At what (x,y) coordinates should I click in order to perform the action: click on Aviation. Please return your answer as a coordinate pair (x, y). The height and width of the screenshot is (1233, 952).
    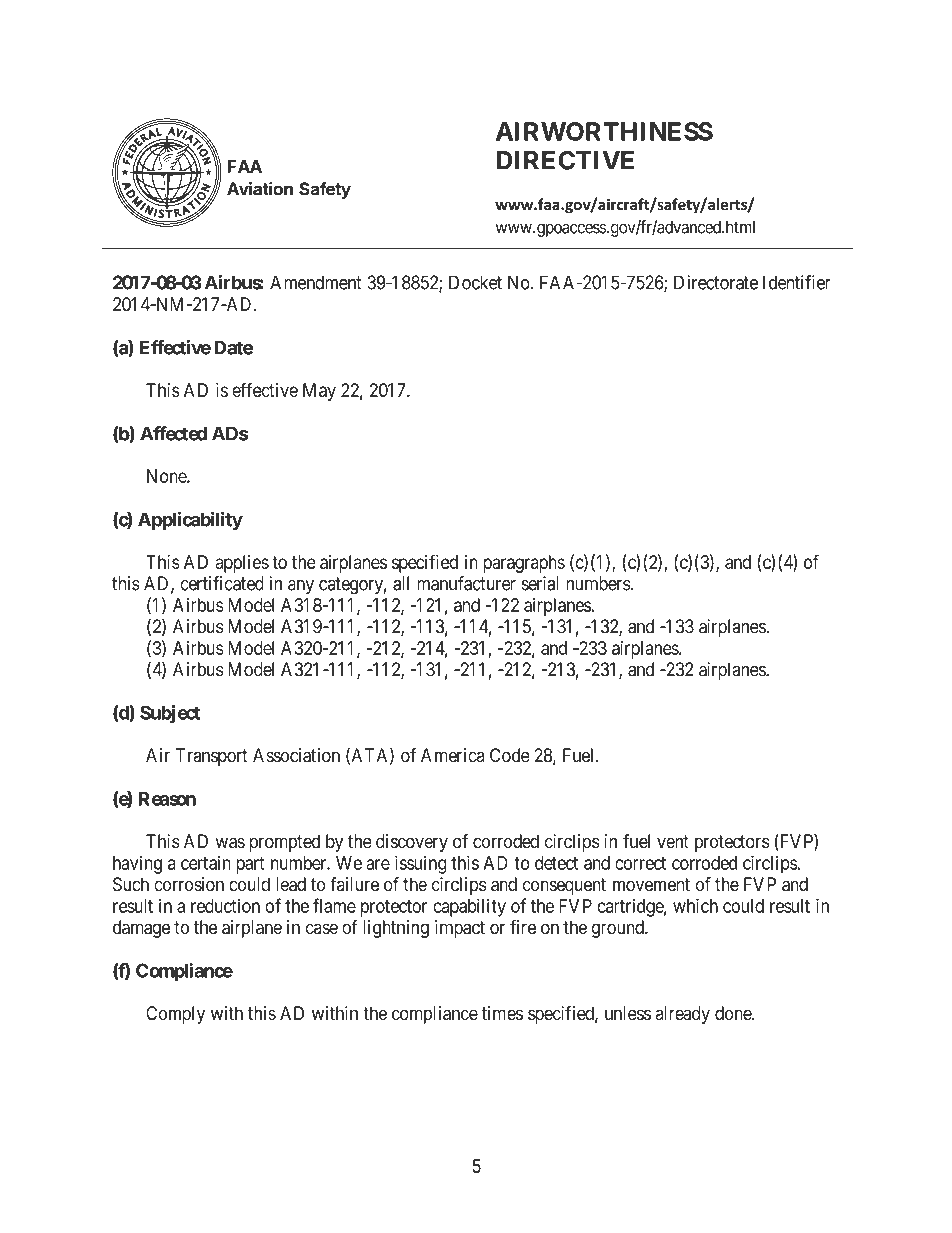
    Looking at the image, I should click on (260, 189).
